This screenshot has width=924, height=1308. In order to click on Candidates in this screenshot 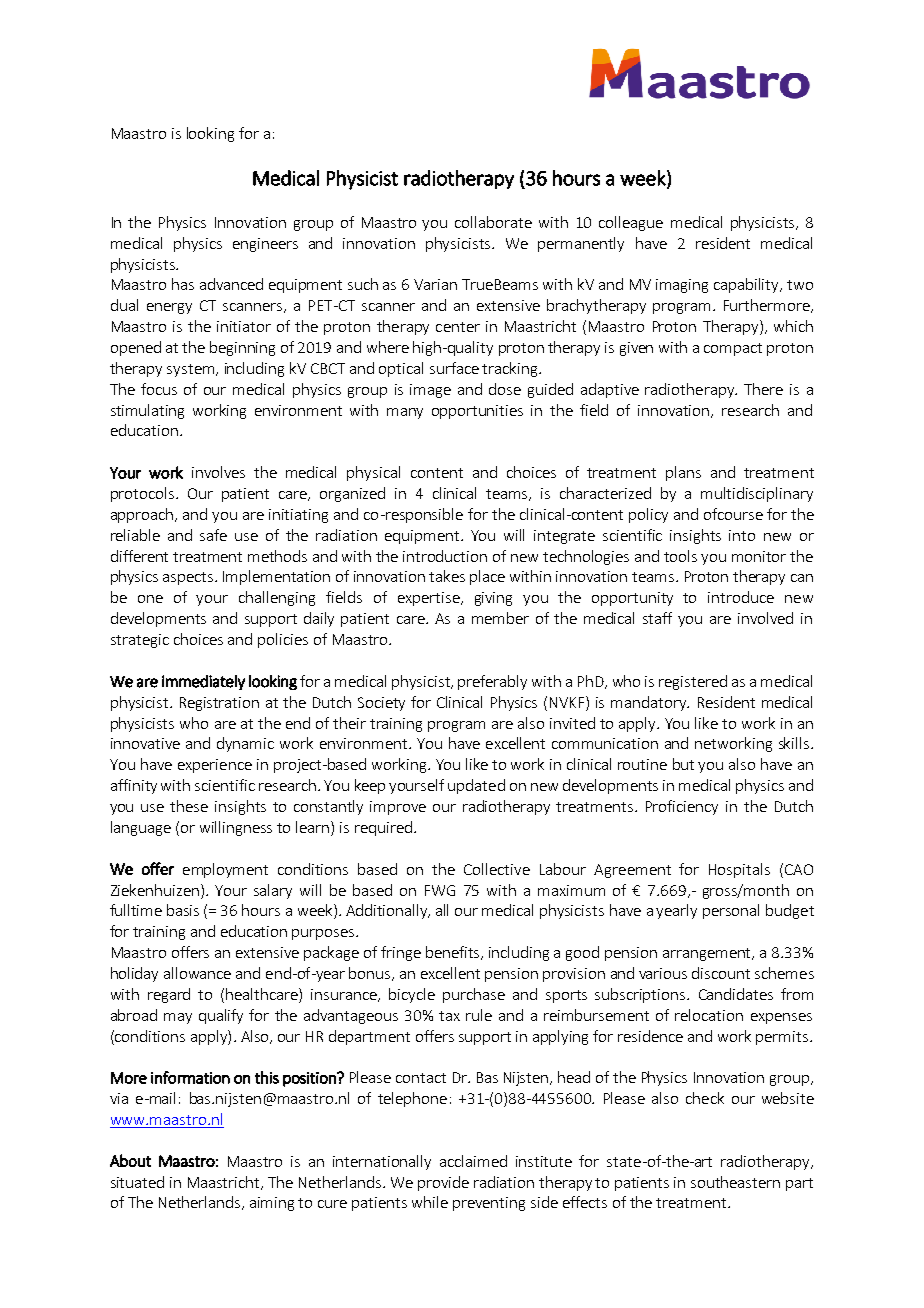, I will do `click(736, 994)`.
